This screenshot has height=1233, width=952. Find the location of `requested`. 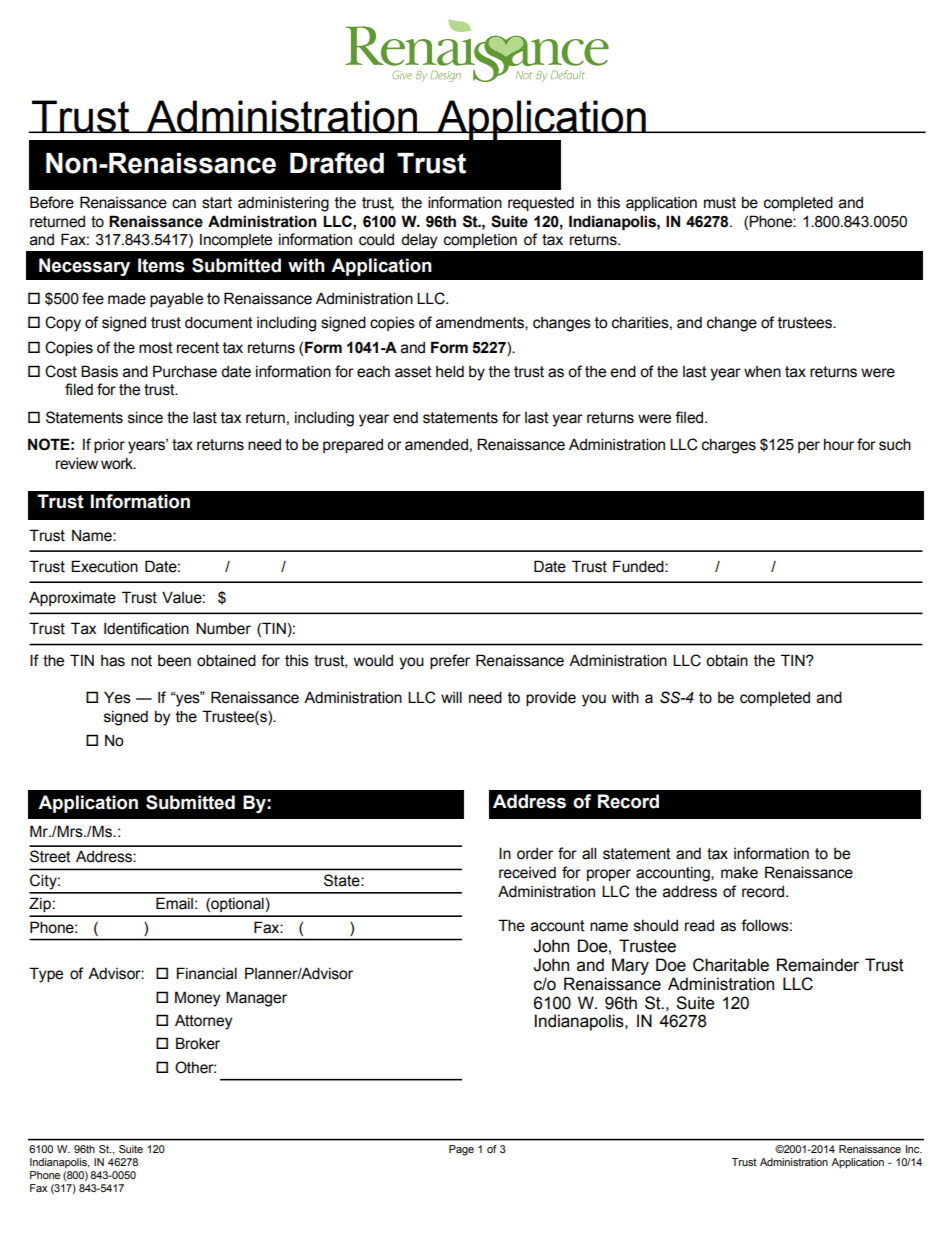

requested is located at coordinates (541, 204).
